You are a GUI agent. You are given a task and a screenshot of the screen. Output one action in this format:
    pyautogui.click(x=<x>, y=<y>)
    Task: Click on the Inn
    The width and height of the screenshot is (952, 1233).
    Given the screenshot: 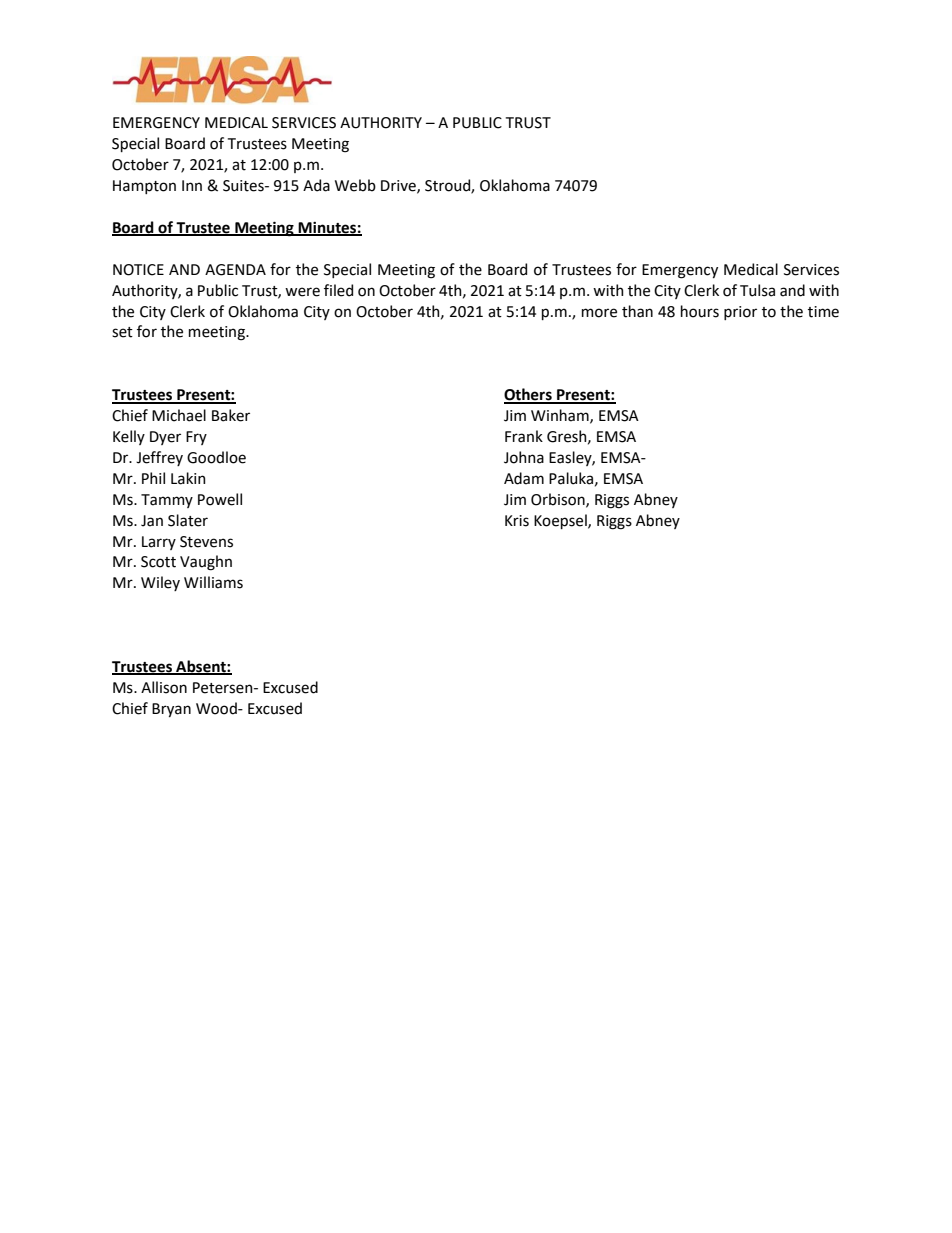 What is the action you would take?
    pyautogui.click(x=192, y=185)
